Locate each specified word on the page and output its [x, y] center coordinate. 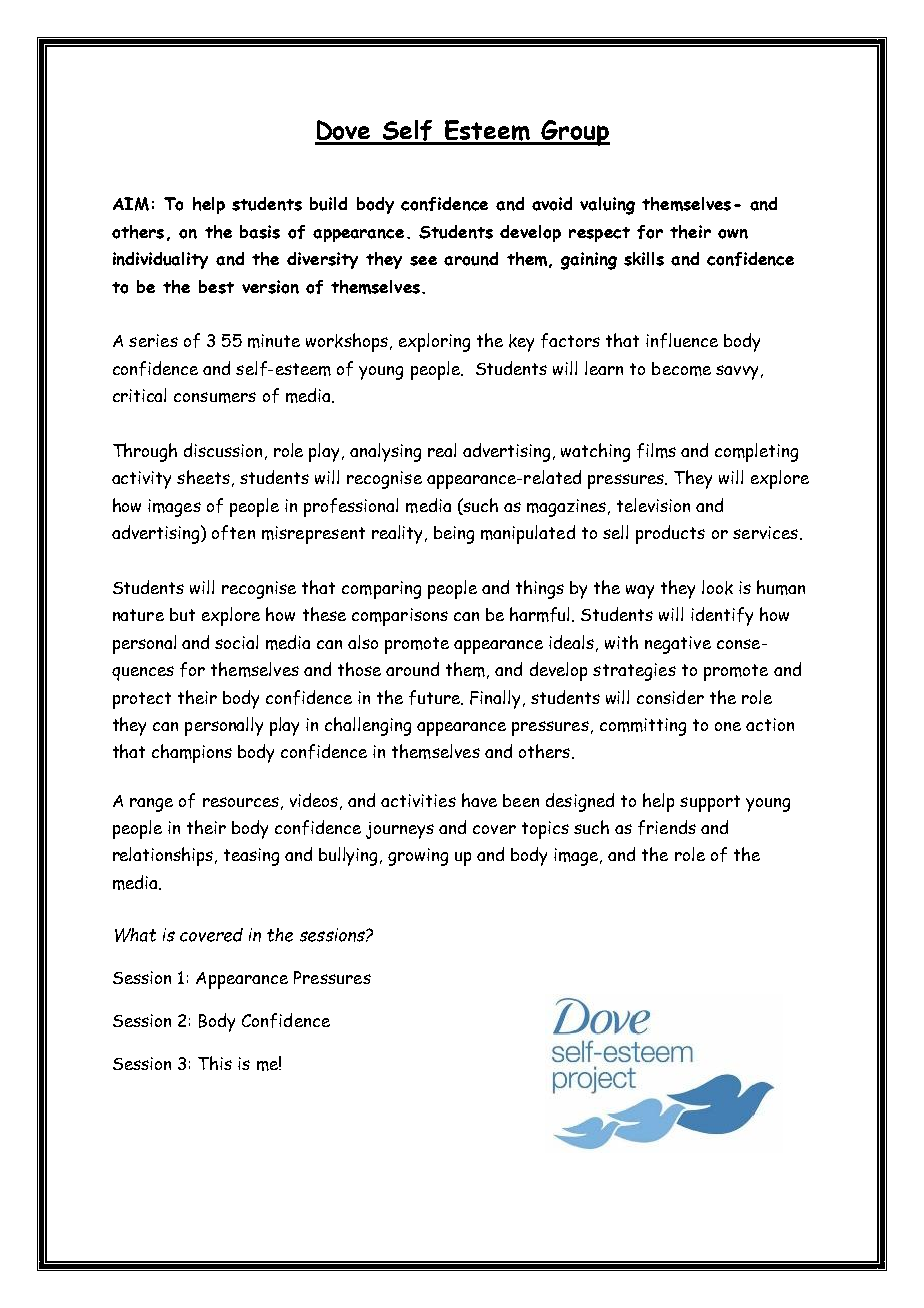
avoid [552, 204]
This [215, 1063]
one [728, 726]
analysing [385, 452]
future [436, 697]
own [733, 234]
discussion [223, 450]
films [656, 450]
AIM [131, 204]
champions [192, 753]
